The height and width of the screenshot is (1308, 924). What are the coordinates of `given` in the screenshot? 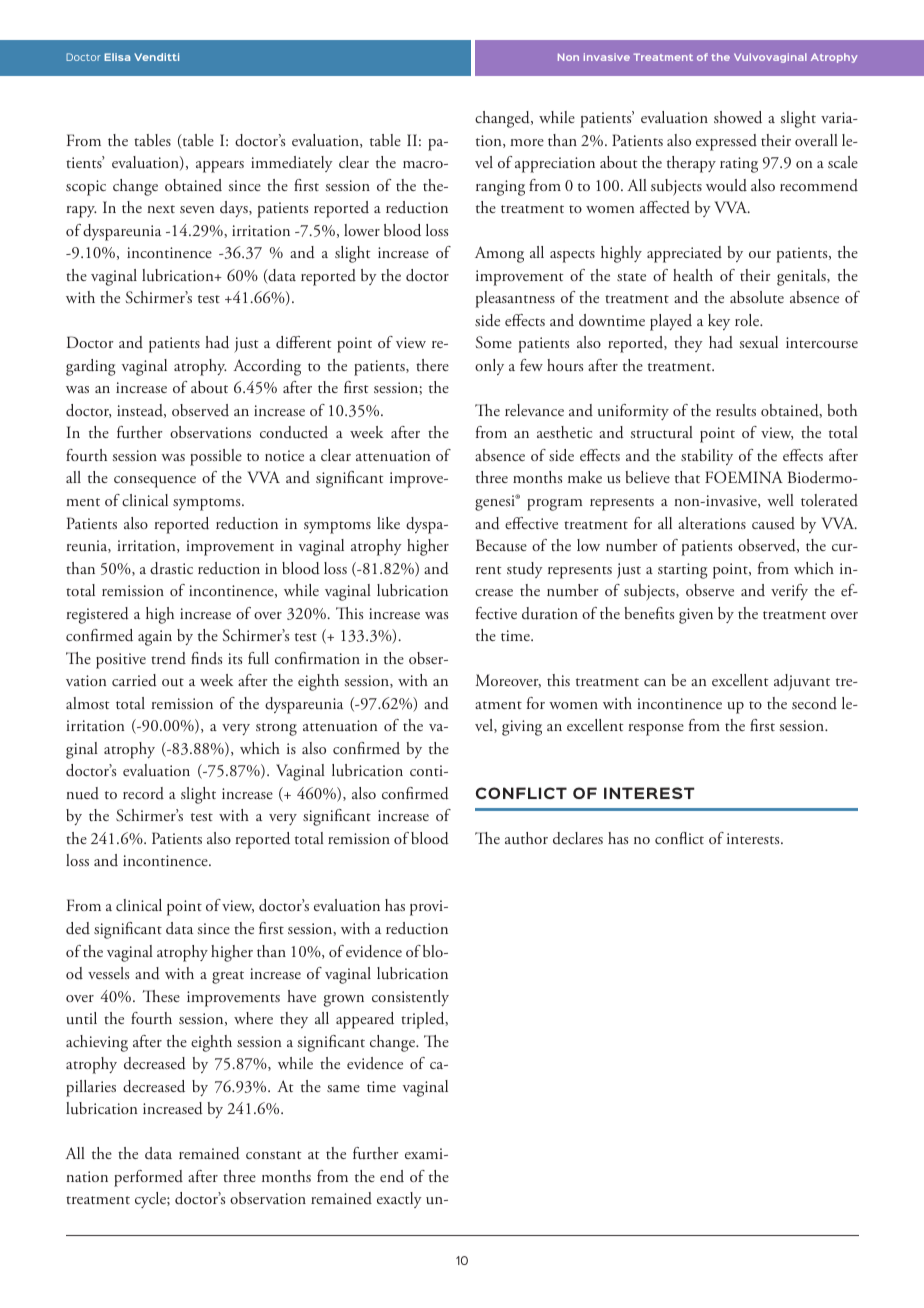 It's located at (696, 616).
